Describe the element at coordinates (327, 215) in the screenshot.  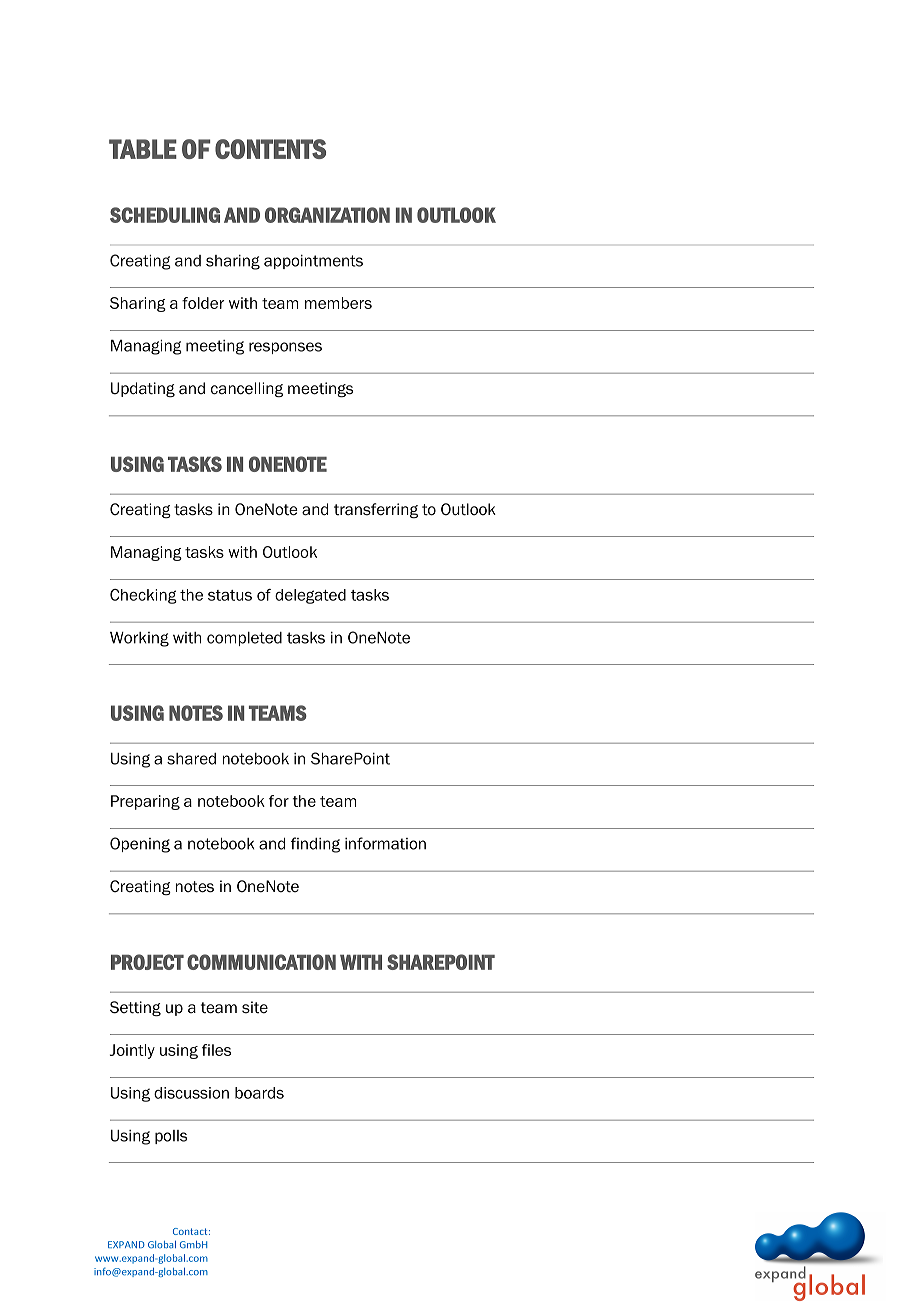
I see `ORGANIZATION` at that location.
